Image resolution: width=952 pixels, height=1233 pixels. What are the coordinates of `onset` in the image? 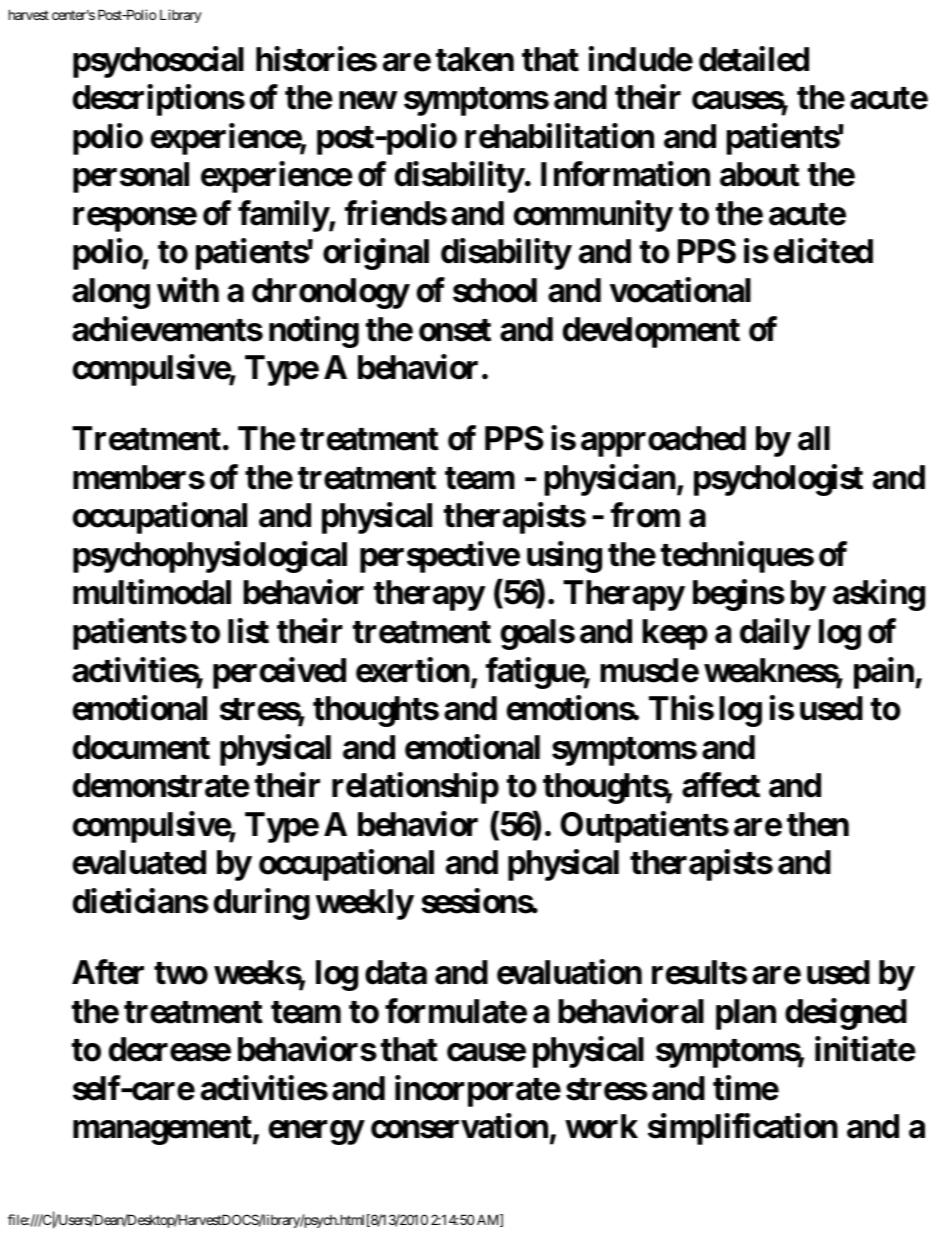 It's located at (455, 330).
